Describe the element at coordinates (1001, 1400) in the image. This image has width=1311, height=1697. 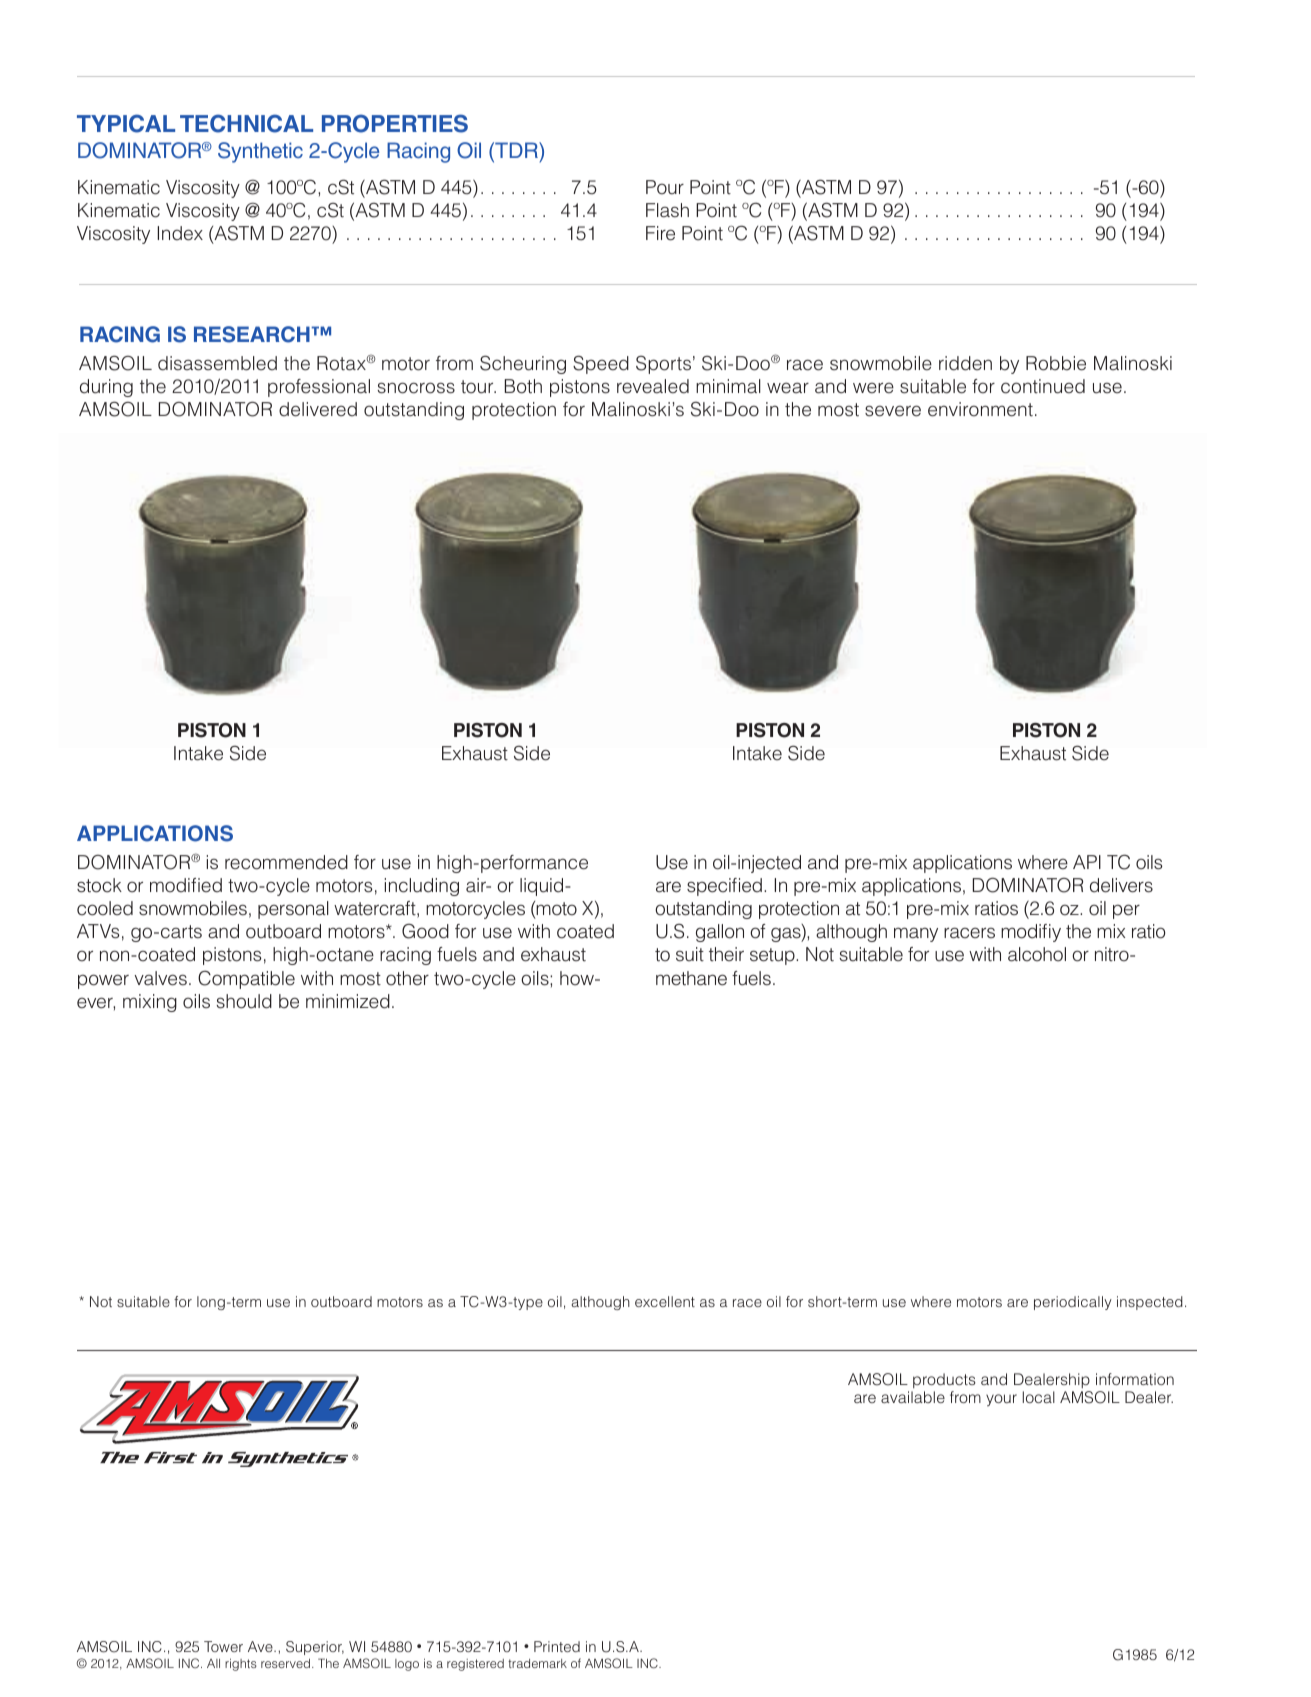
I see `your` at that location.
